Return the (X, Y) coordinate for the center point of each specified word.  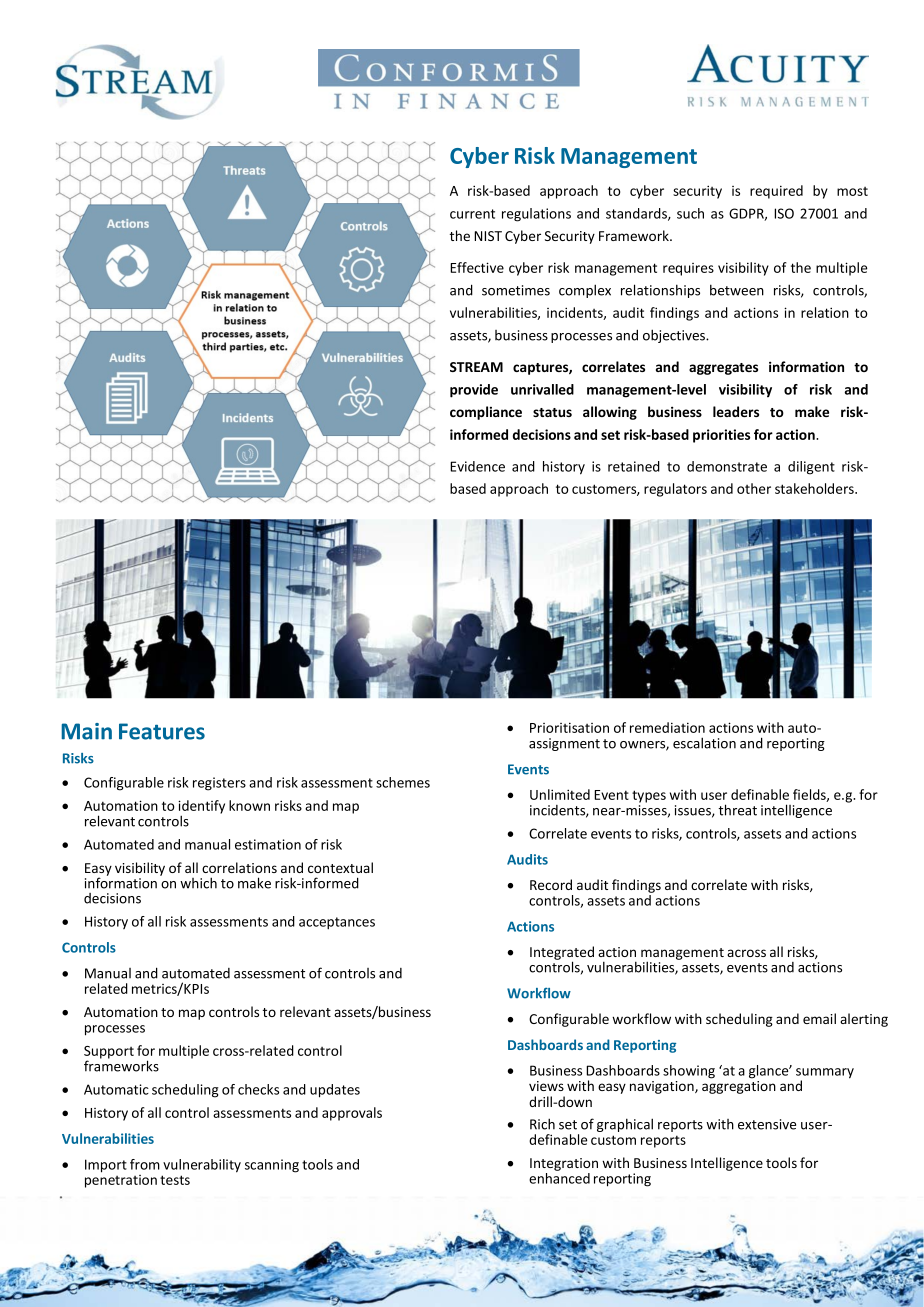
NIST (488, 236)
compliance (486, 413)
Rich (542, 1124)
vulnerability (202, 1166)
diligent (811, 468)
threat (737, 810)
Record (551, 884)
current (472, 214)
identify (201, 808)
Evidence (477, 466)
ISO (784, 213)
